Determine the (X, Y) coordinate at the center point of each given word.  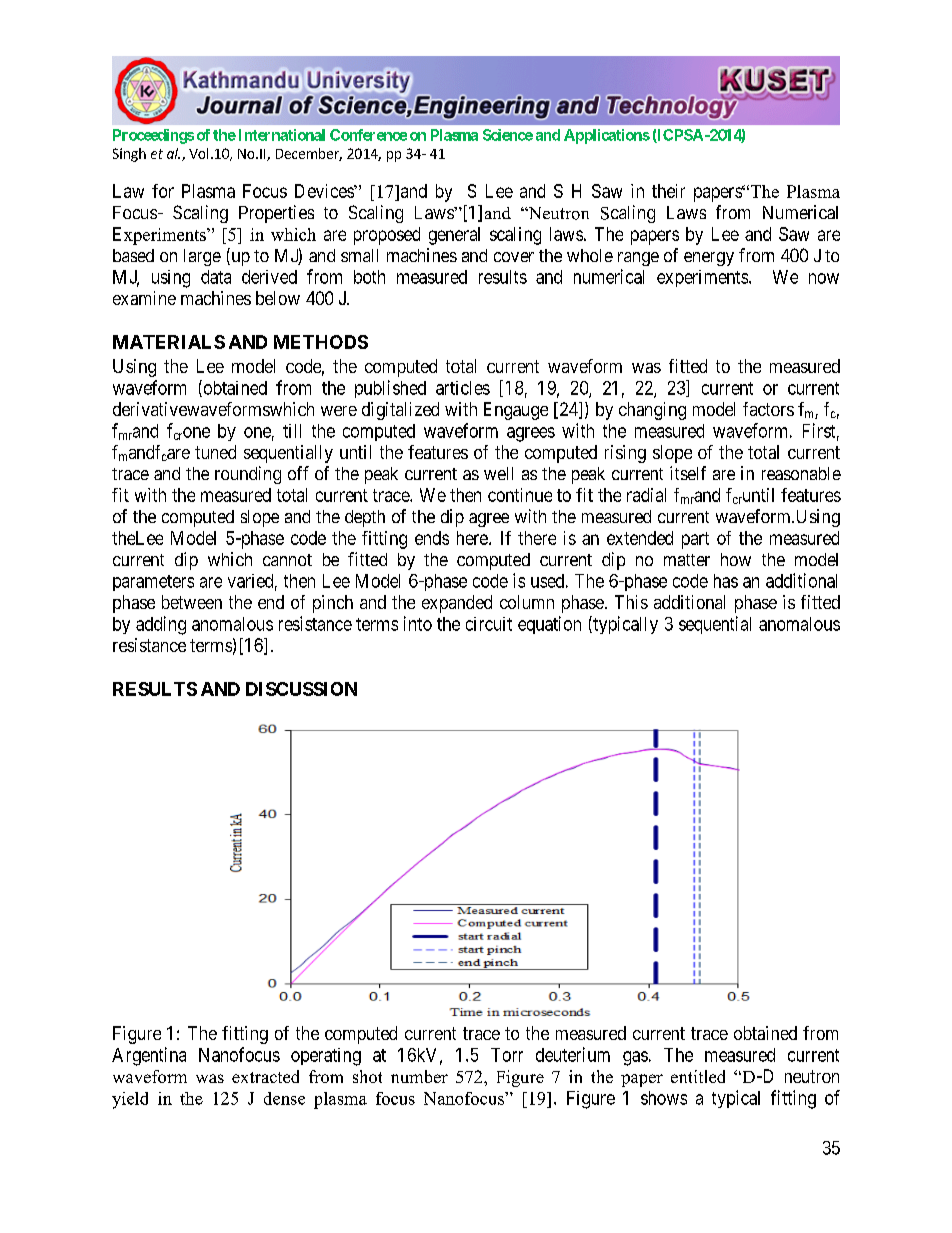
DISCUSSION (301, 689)
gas (635, 1058)
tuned (215, 452)
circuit (489, 624)
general (454, 236)
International (282, 135)
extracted (265, 1076)
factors (768, 409)
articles (463, 388)
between (192, 602)
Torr (507, 1055)
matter (687, 560)
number (419, 1076)
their (668, 191)
